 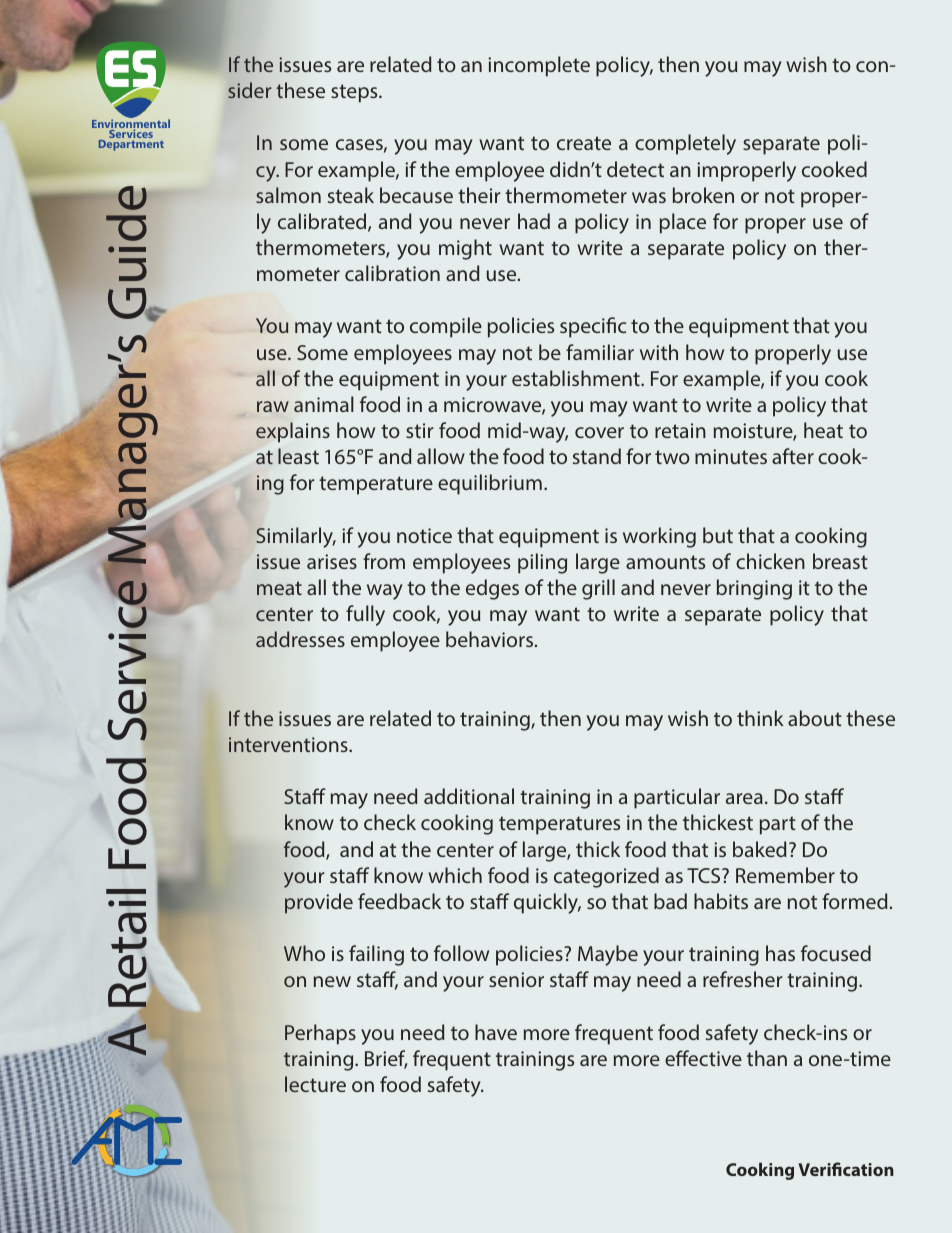 I want to click on Verification, so click(x=846, y=1169).
